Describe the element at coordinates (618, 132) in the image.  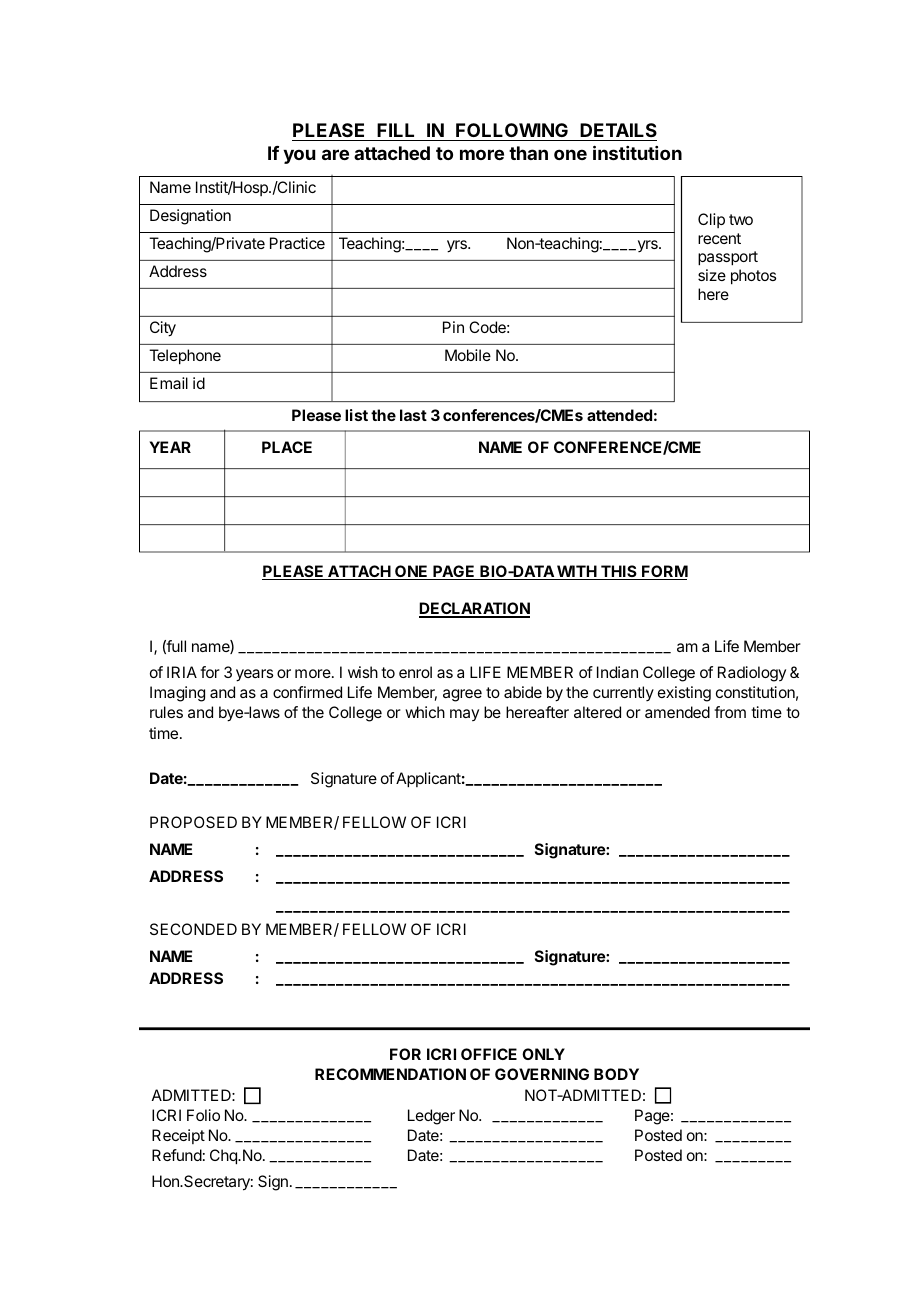
I see `DETAILS` at that location.
